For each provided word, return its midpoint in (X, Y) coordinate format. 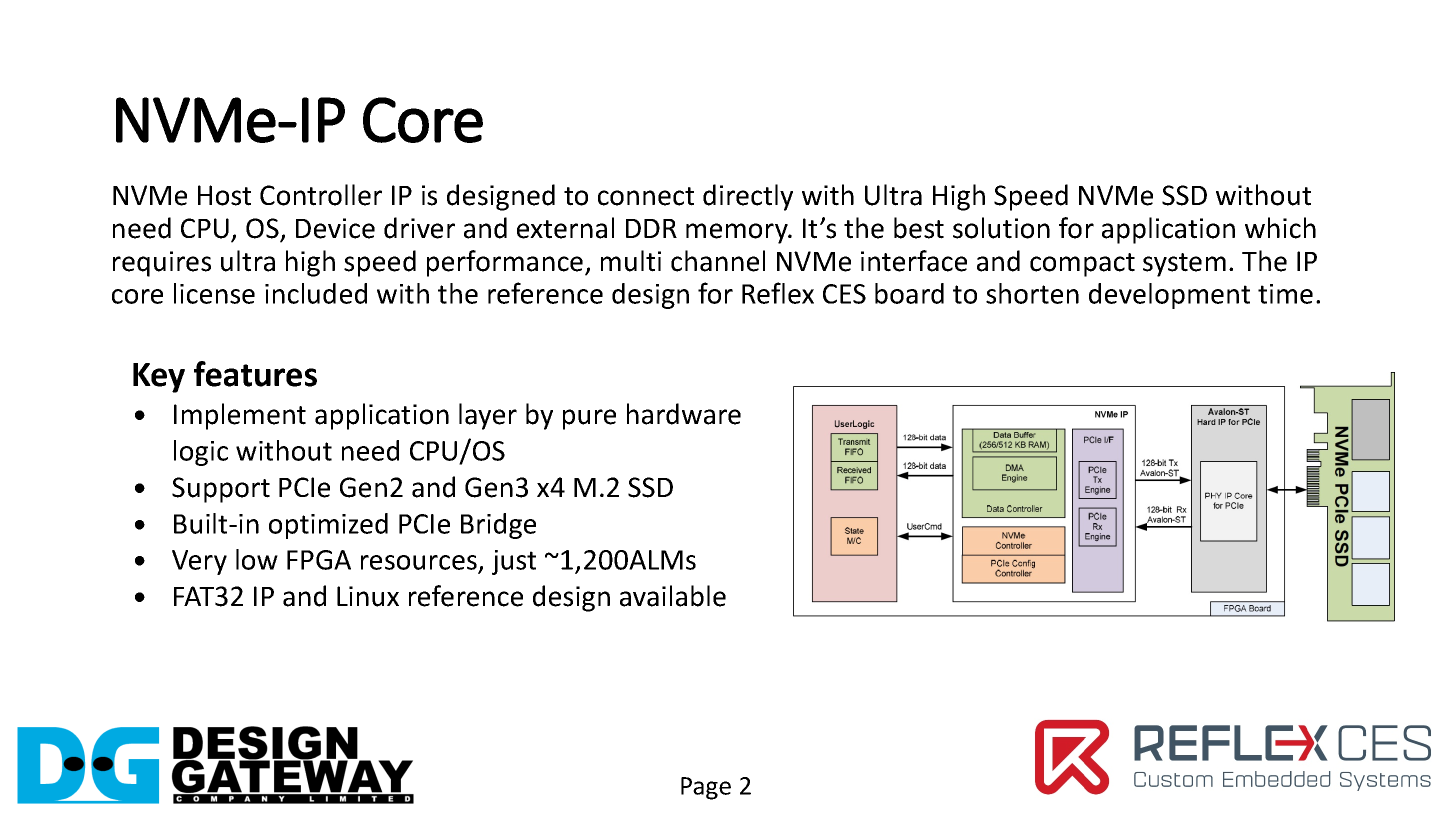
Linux (368, 596)
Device (335, 228)
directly (748, 197)
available (673, 596)
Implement (240, 416)
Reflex (778, 293)
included (316, 293)
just (514, 562)
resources (420, 564)
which (1280, 228)
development (1169, 296)
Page (706, 788)
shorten (1032, 293)
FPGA (319, 560)
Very (199, 562)
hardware (684, 414)
